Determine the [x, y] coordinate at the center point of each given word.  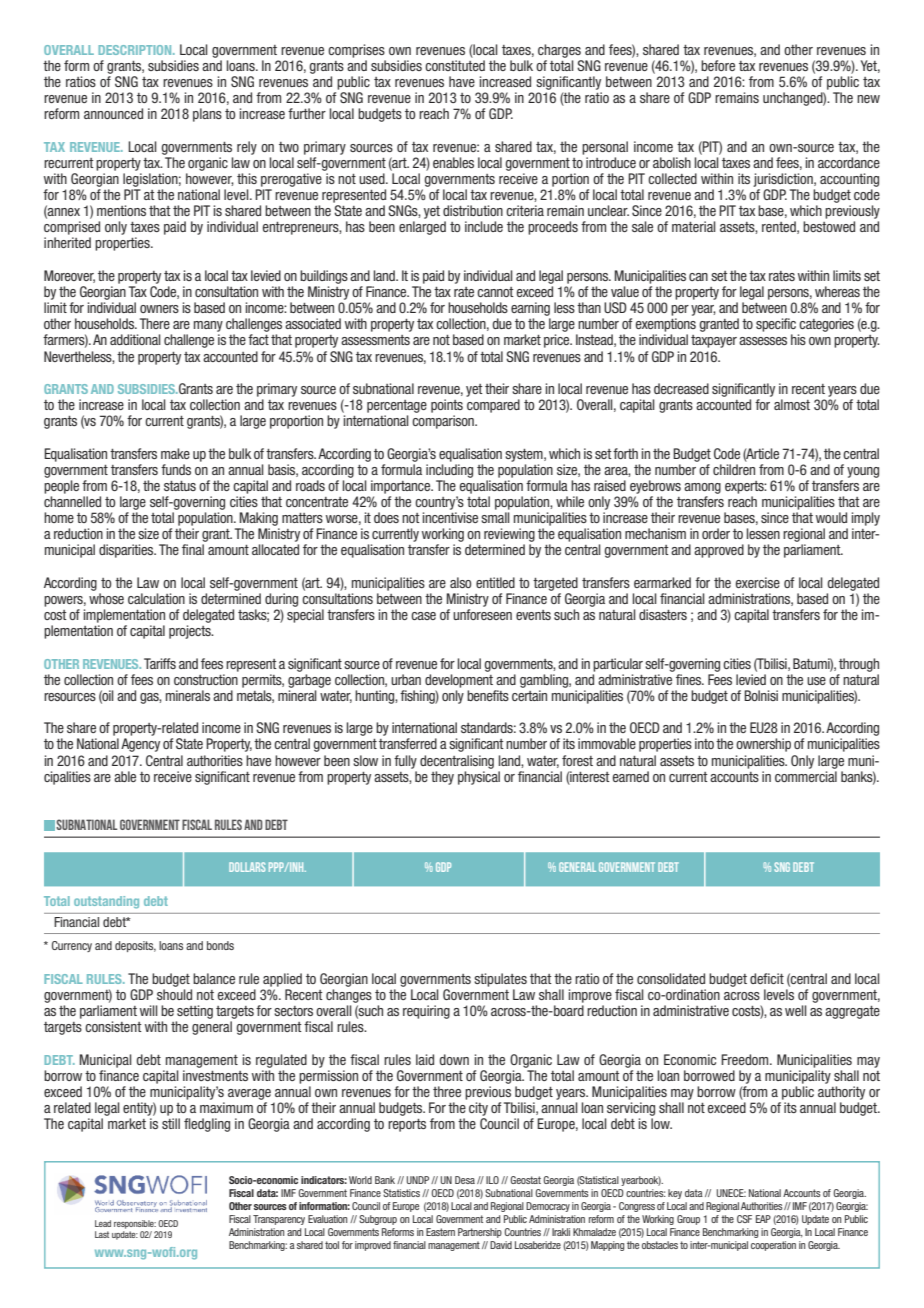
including [449, 471]
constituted [455, 65]
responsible [135, 1224]
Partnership [480, 1233]
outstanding [106, 902]
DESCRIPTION [136, 50]
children [734, 469]
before [718, 65]
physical [479, 778]
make [175, 453]
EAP [763, 1219]
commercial [806, 776]
